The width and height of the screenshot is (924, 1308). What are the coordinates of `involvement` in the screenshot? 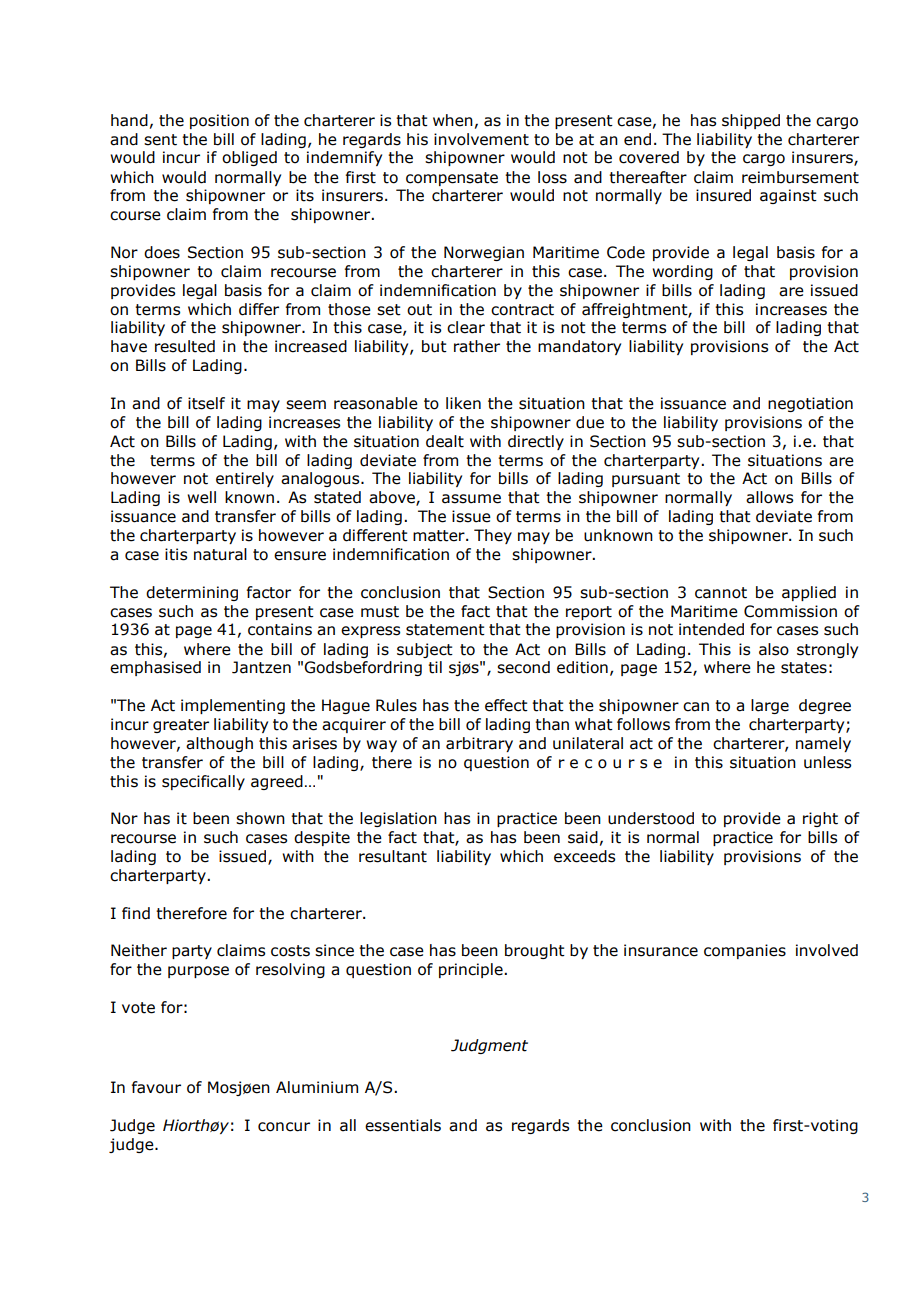 It's located at (481, 139).
